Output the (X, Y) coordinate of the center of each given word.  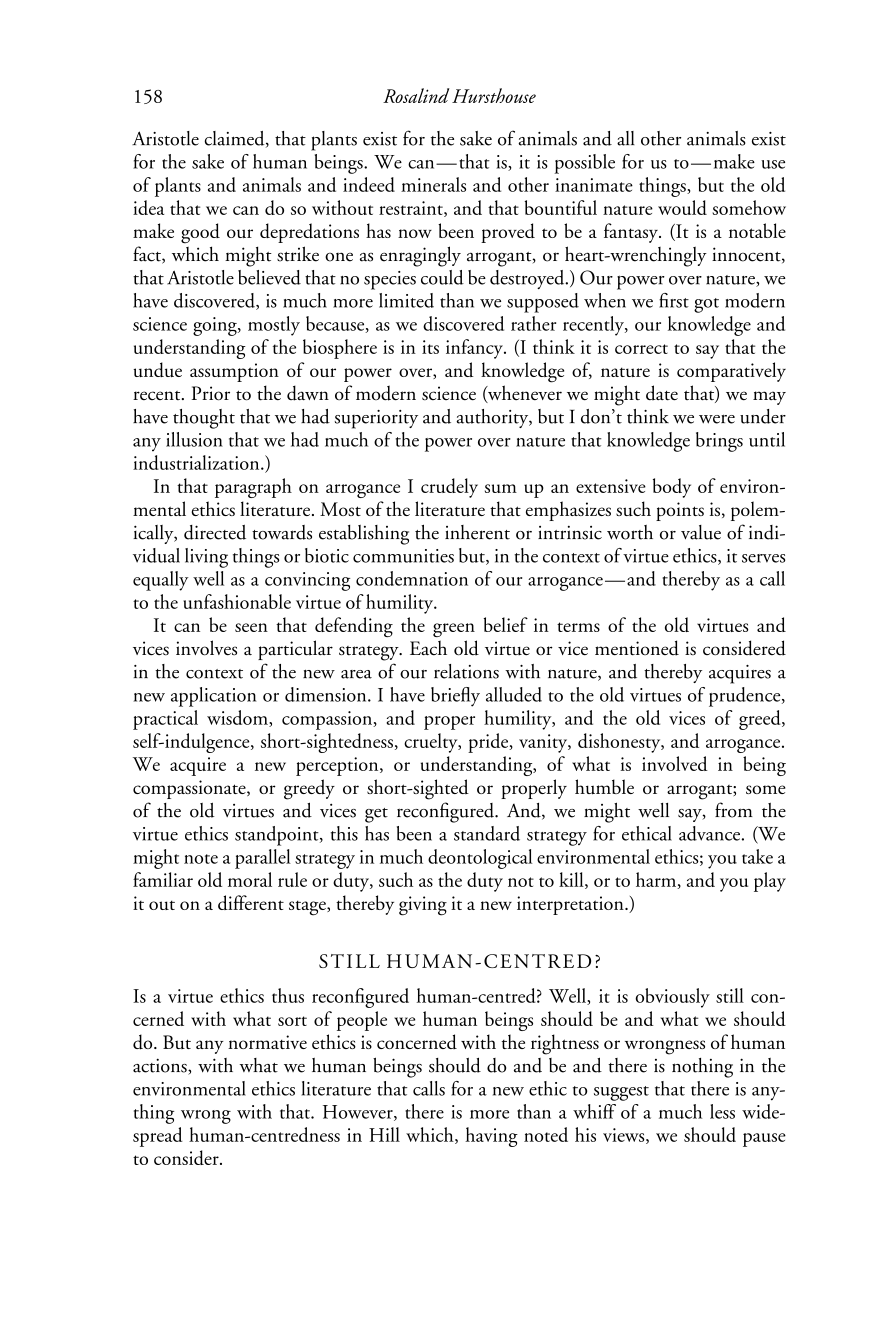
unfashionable (237, 601)
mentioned (637, 648)
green (454, 630)
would (682, 207)
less (722, 1111)
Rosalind (416, 95)
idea (148, 207)
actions (161, 1066)
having (491, 1137)
